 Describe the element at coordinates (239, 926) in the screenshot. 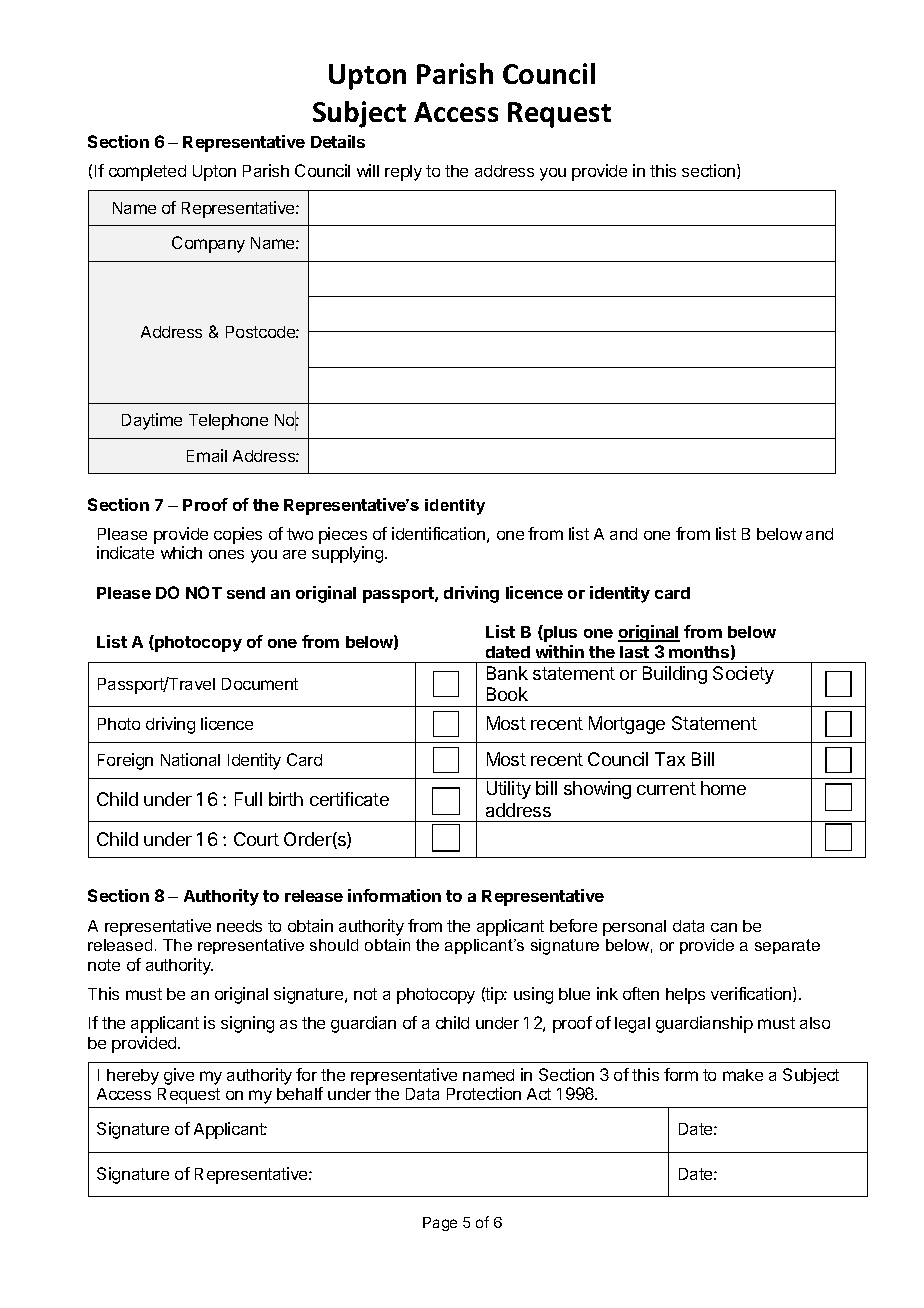

I see `needs` at that location.
